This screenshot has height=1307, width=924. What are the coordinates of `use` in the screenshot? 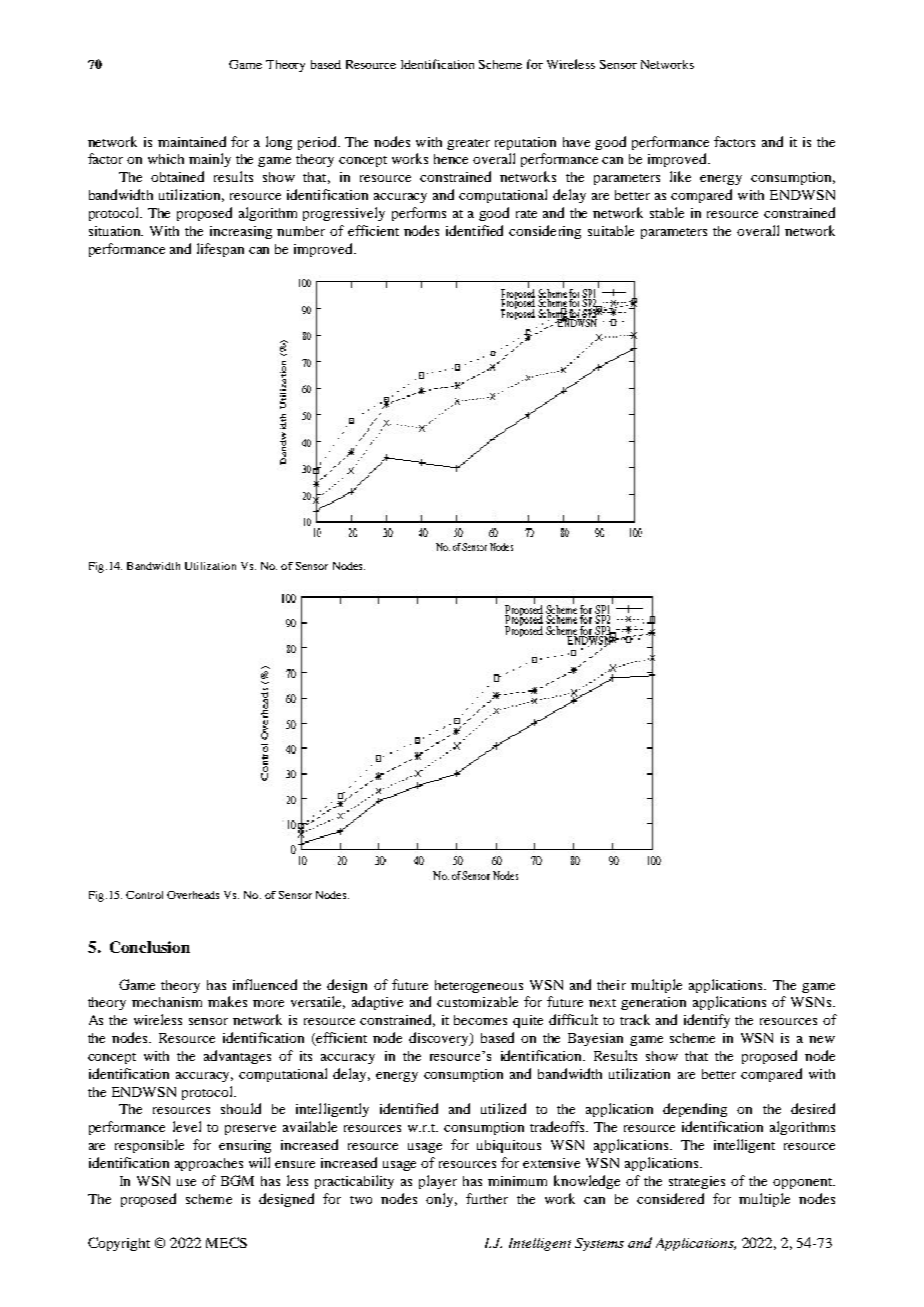 It's located at (186, 1182).
